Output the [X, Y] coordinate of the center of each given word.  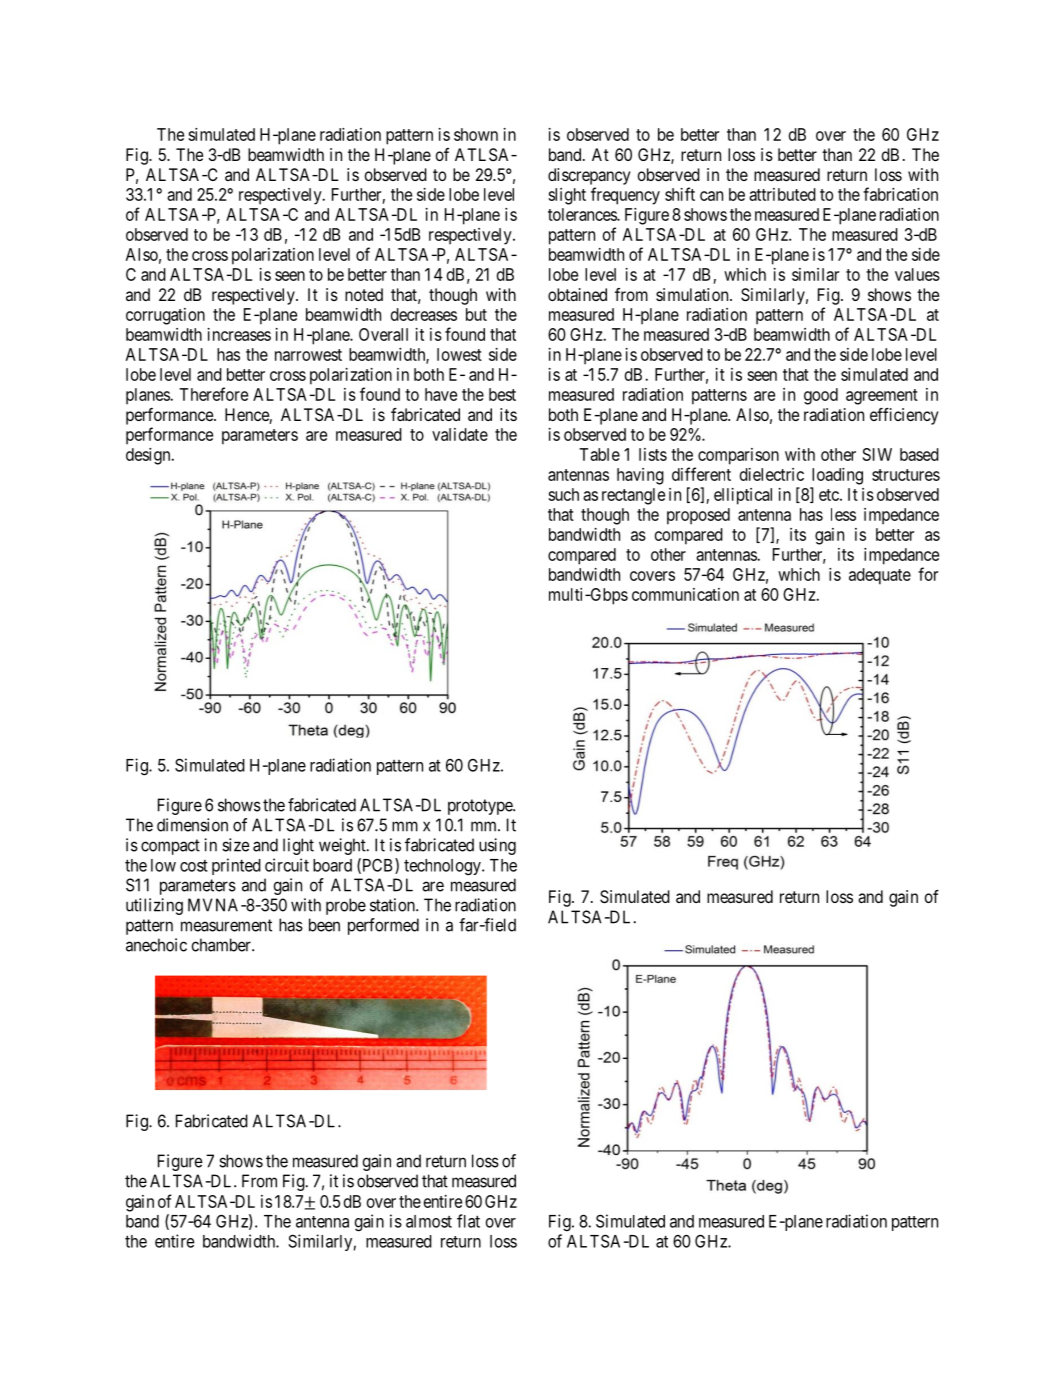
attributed [782, 194]
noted [364, 294]
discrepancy [589, 176]
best [502, 394]
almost [429, 1221]
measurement [226, 925]
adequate [880, 576]
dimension [192, 825]
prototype [481, 807]
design [149, 456]
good [821, 396]
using [497, 846]
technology [443, 867]
